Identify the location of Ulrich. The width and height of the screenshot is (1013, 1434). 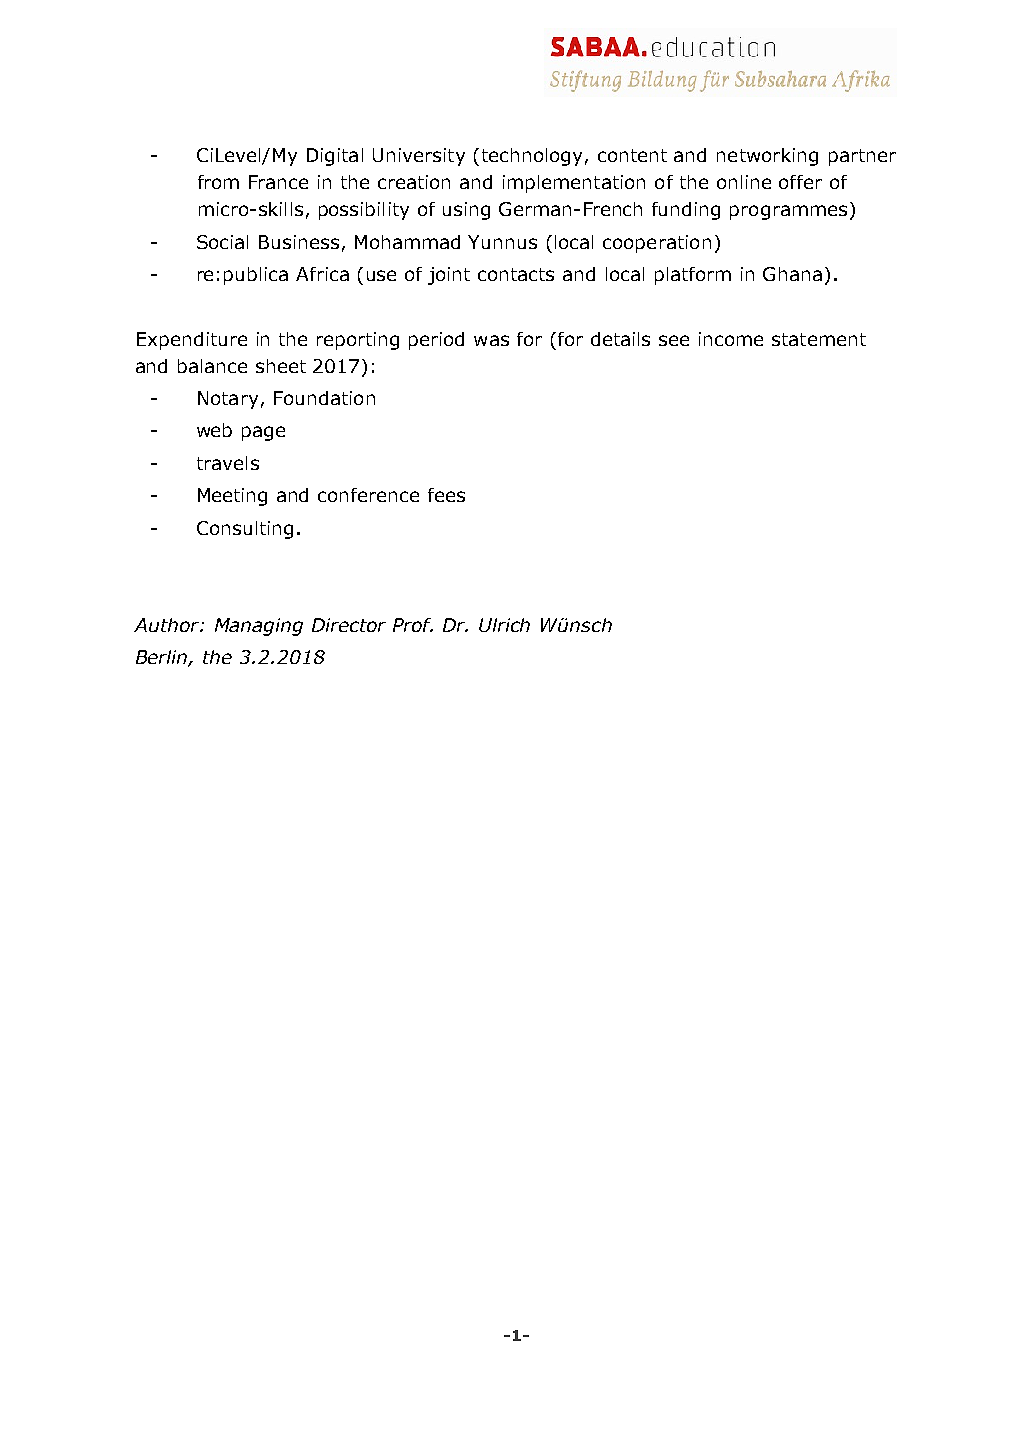
(504, 625).
